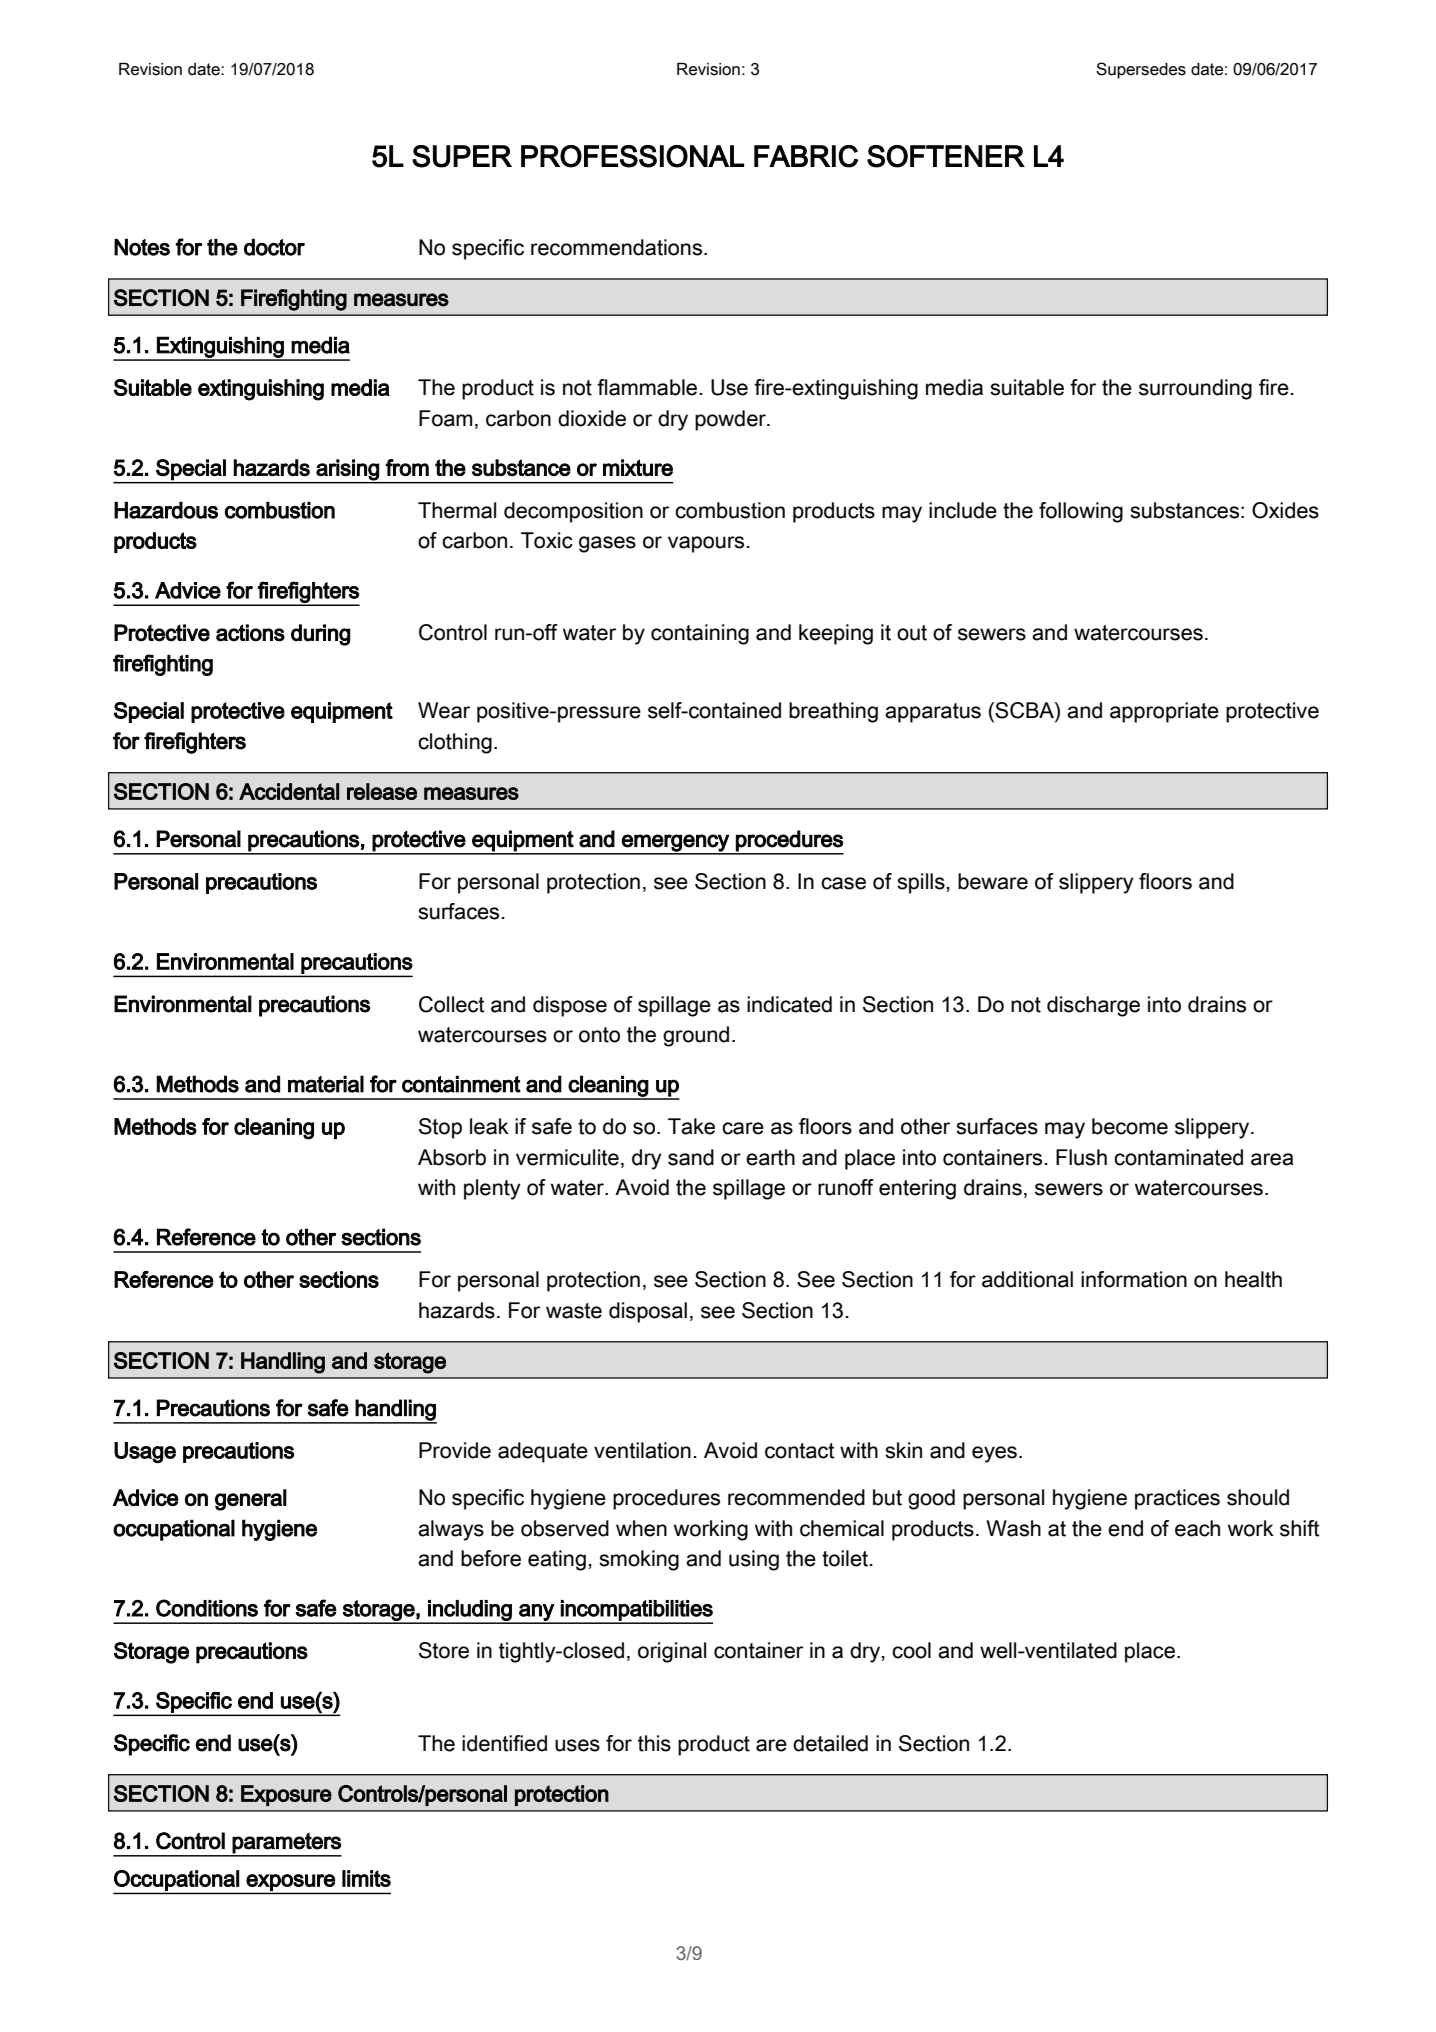 This screenshot has height=2032, width=1436. Describe the element at coordinates (696, 1036) in the screenshot. I see `ground` at that location.
